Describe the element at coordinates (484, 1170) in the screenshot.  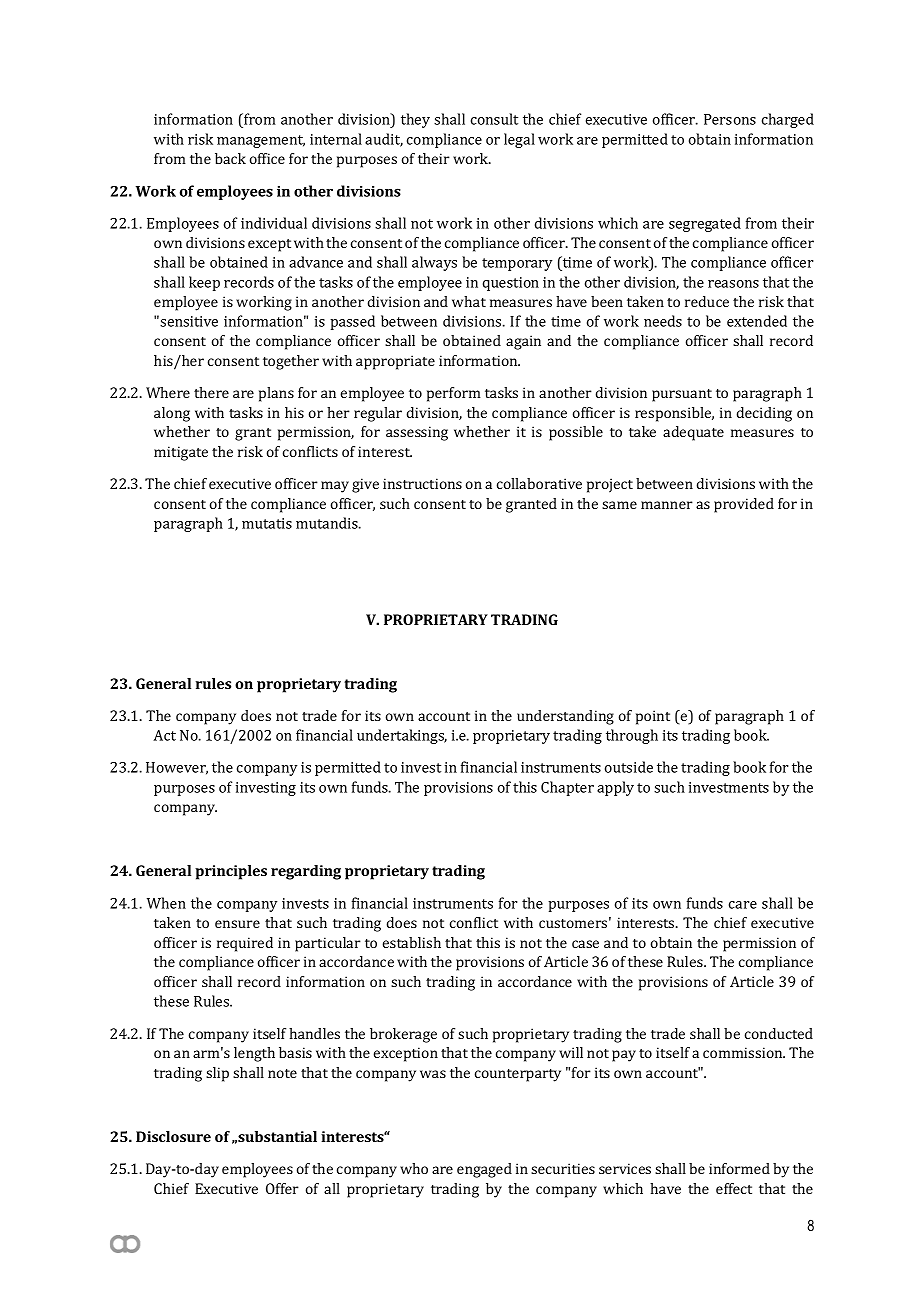
I see `engaged` at that location.
